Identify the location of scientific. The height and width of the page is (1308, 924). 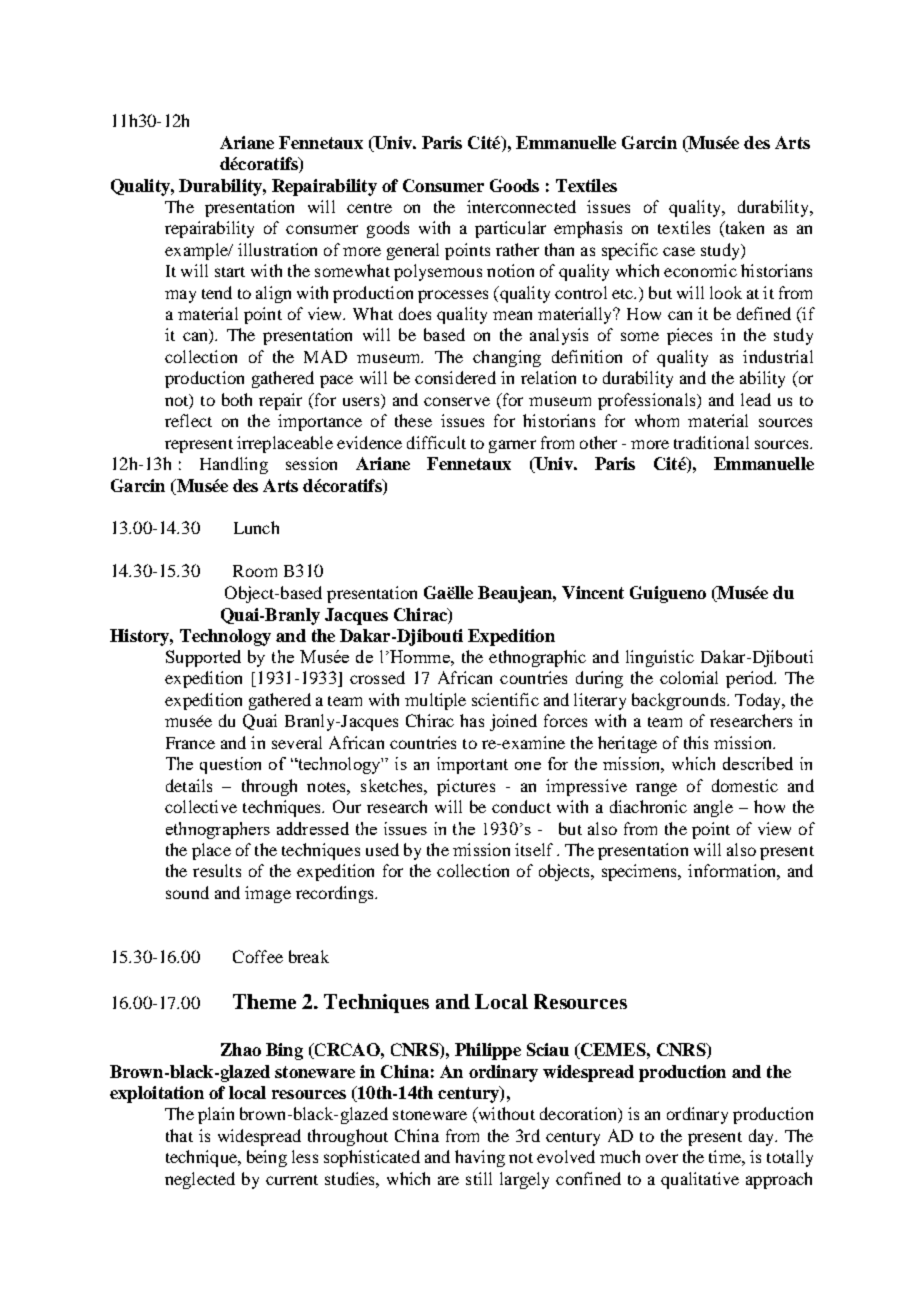
(505, 699).
